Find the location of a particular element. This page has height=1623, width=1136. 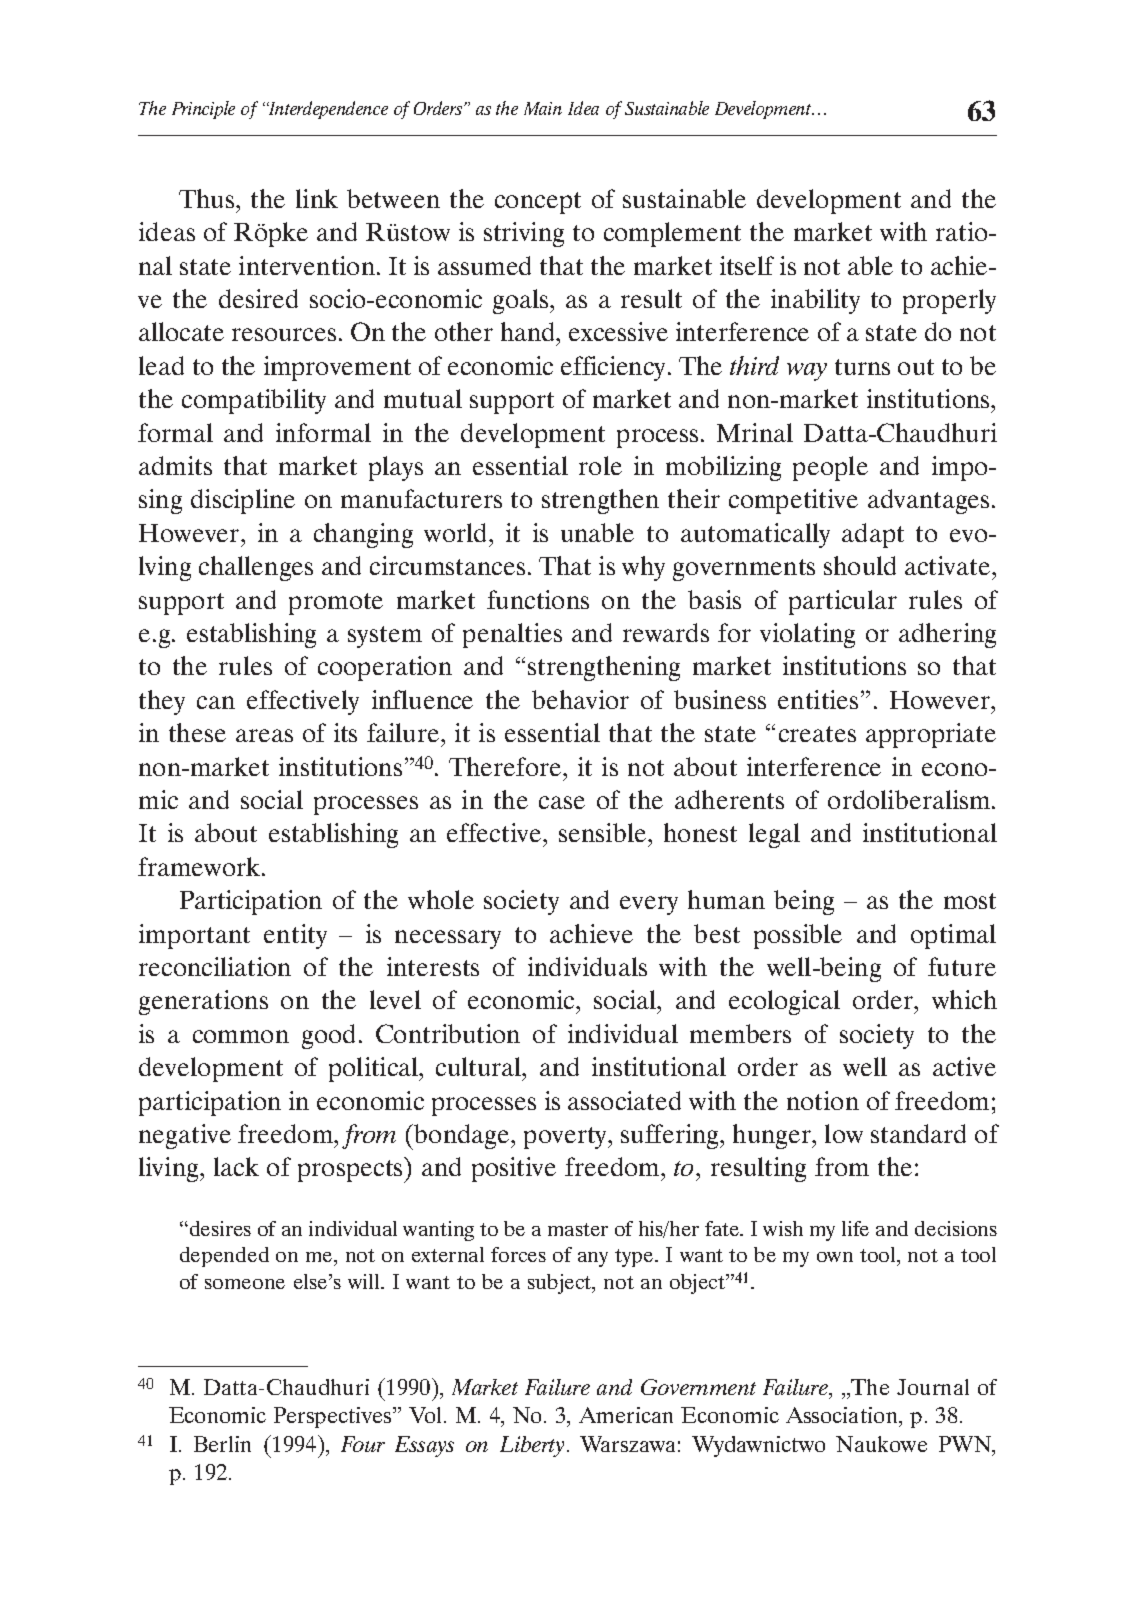

Main is located at coordinates (543, 108).
